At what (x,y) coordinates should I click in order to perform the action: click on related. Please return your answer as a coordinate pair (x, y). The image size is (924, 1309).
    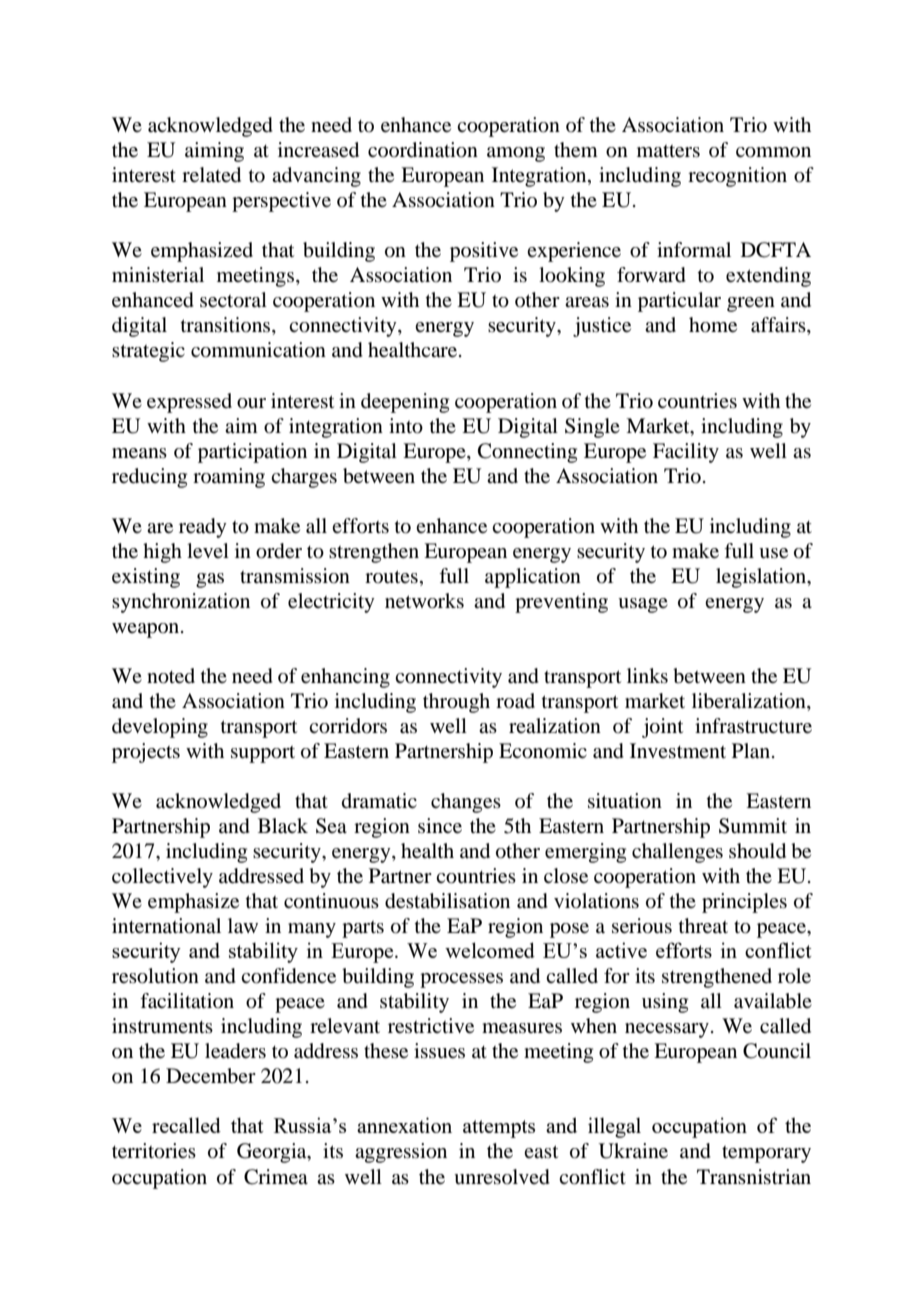
    Looking at the image, I should click on (211, 175).
